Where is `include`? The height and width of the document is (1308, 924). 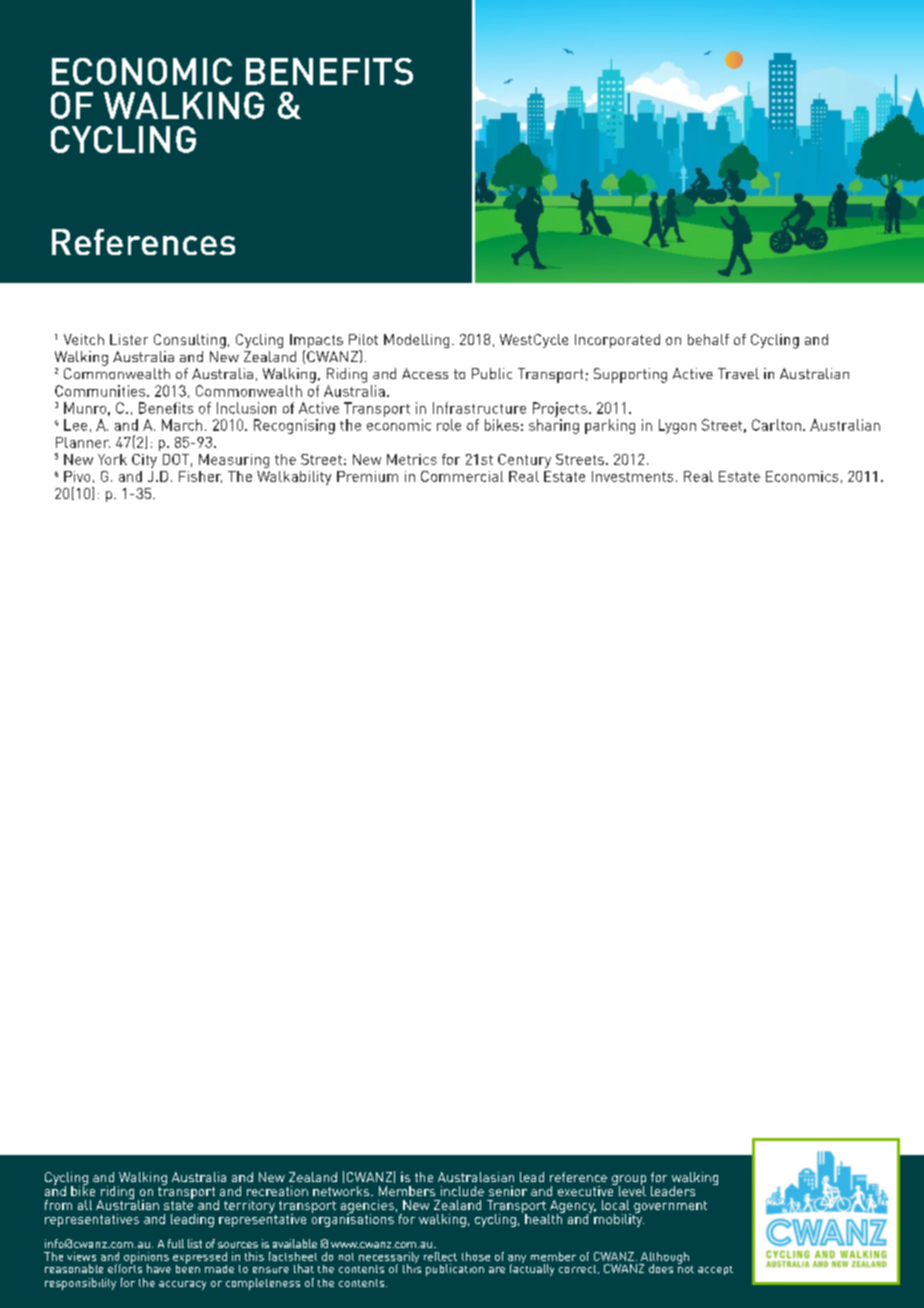 include is located at coordinates (462, 1191).
